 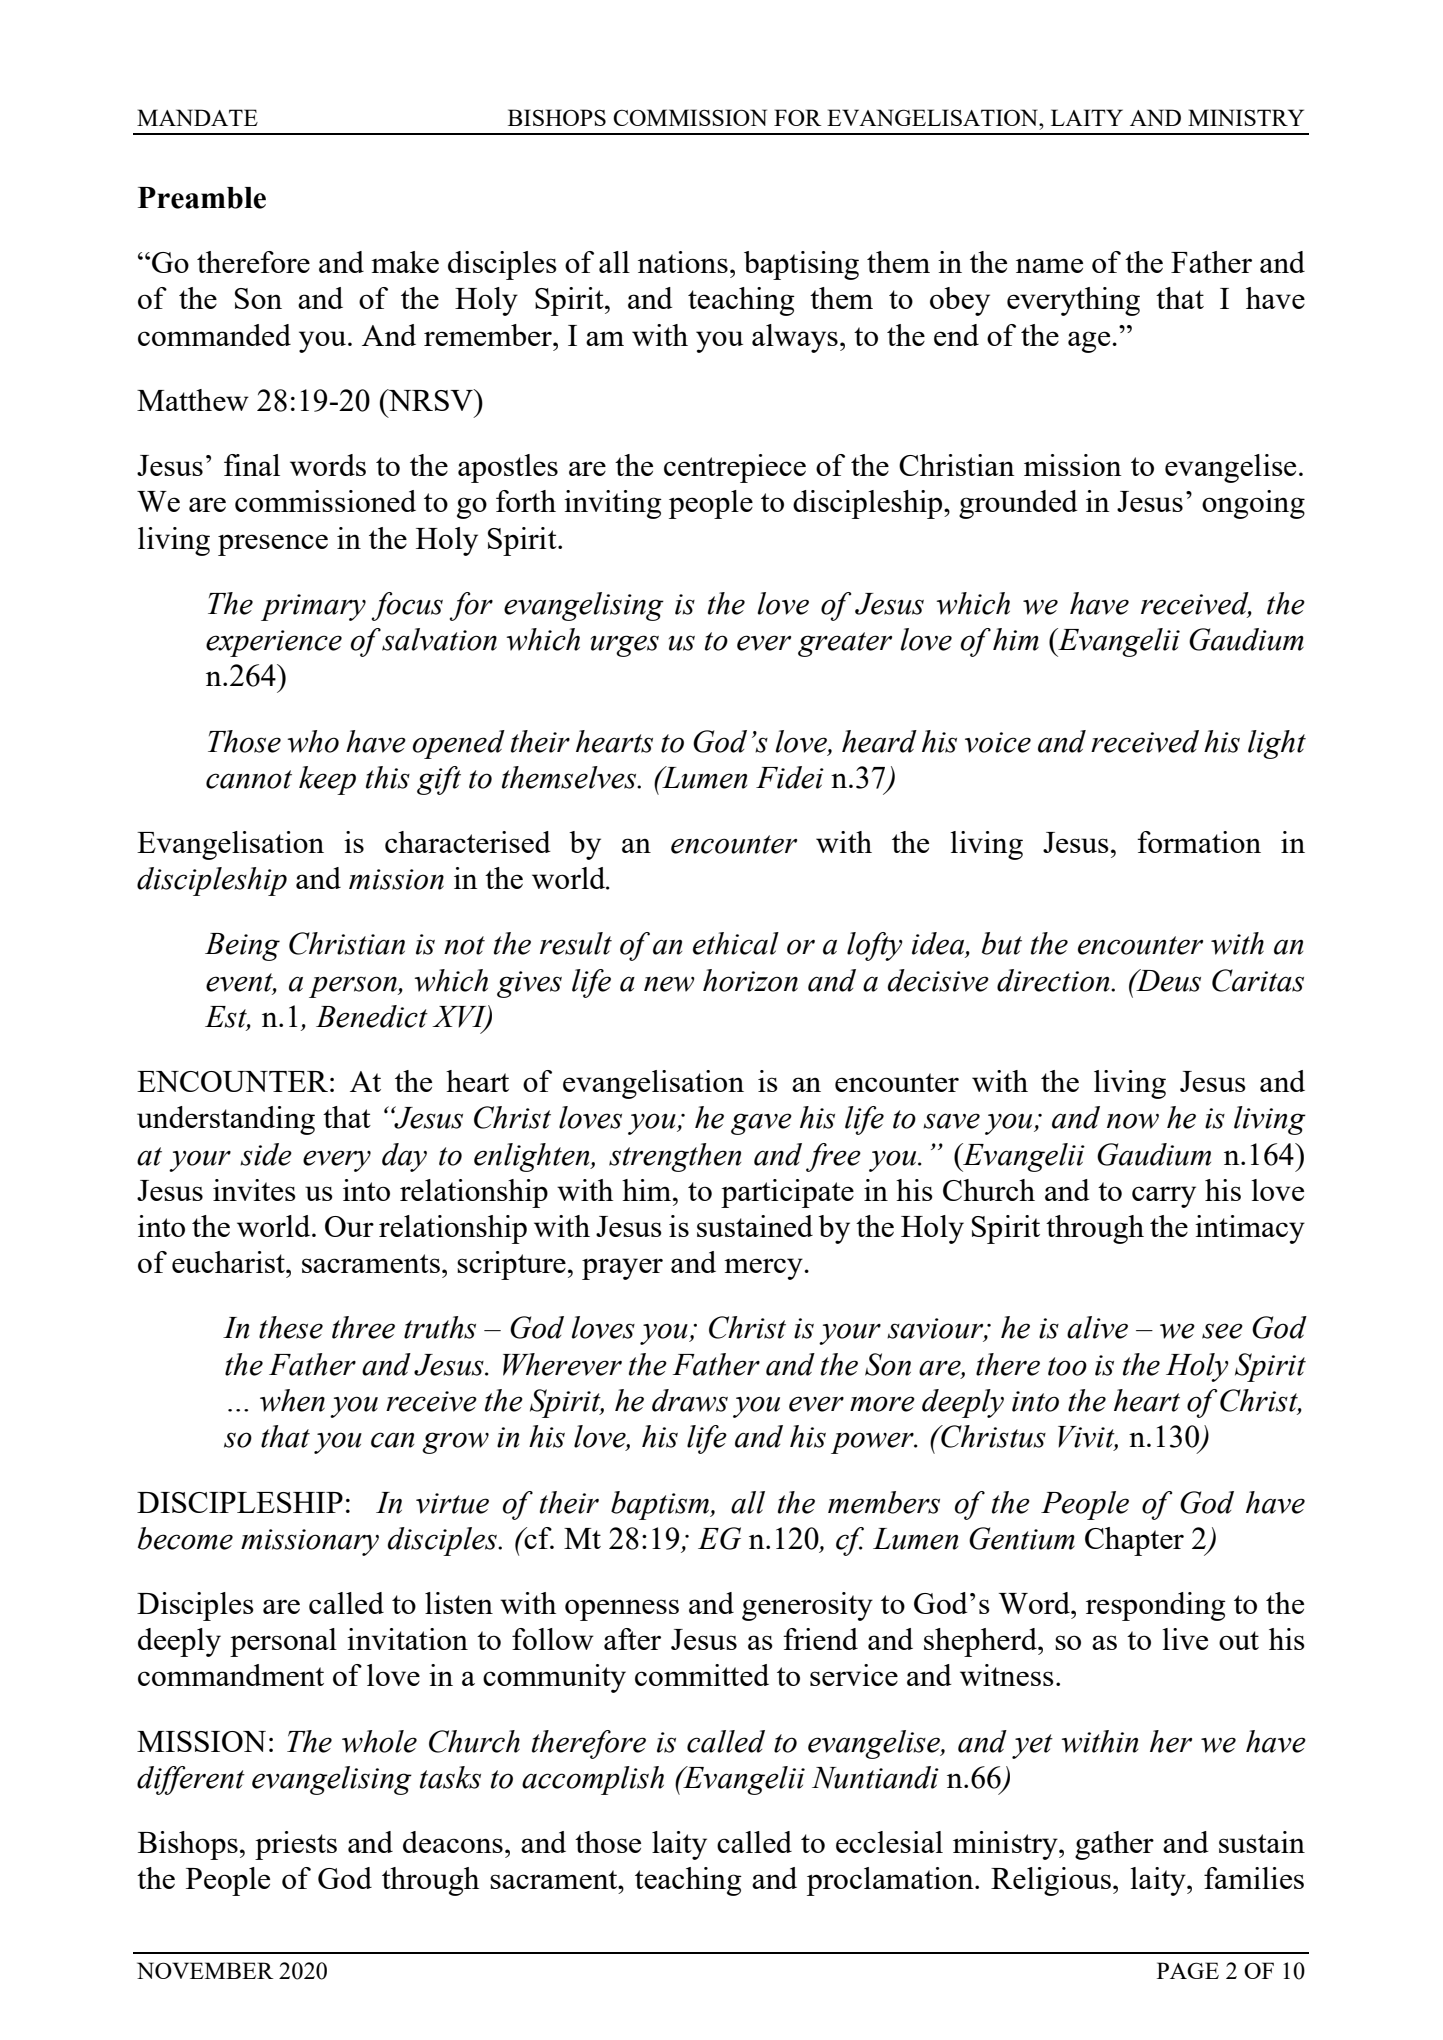 I want to click on gather, so click(x=1114, y=1845).
